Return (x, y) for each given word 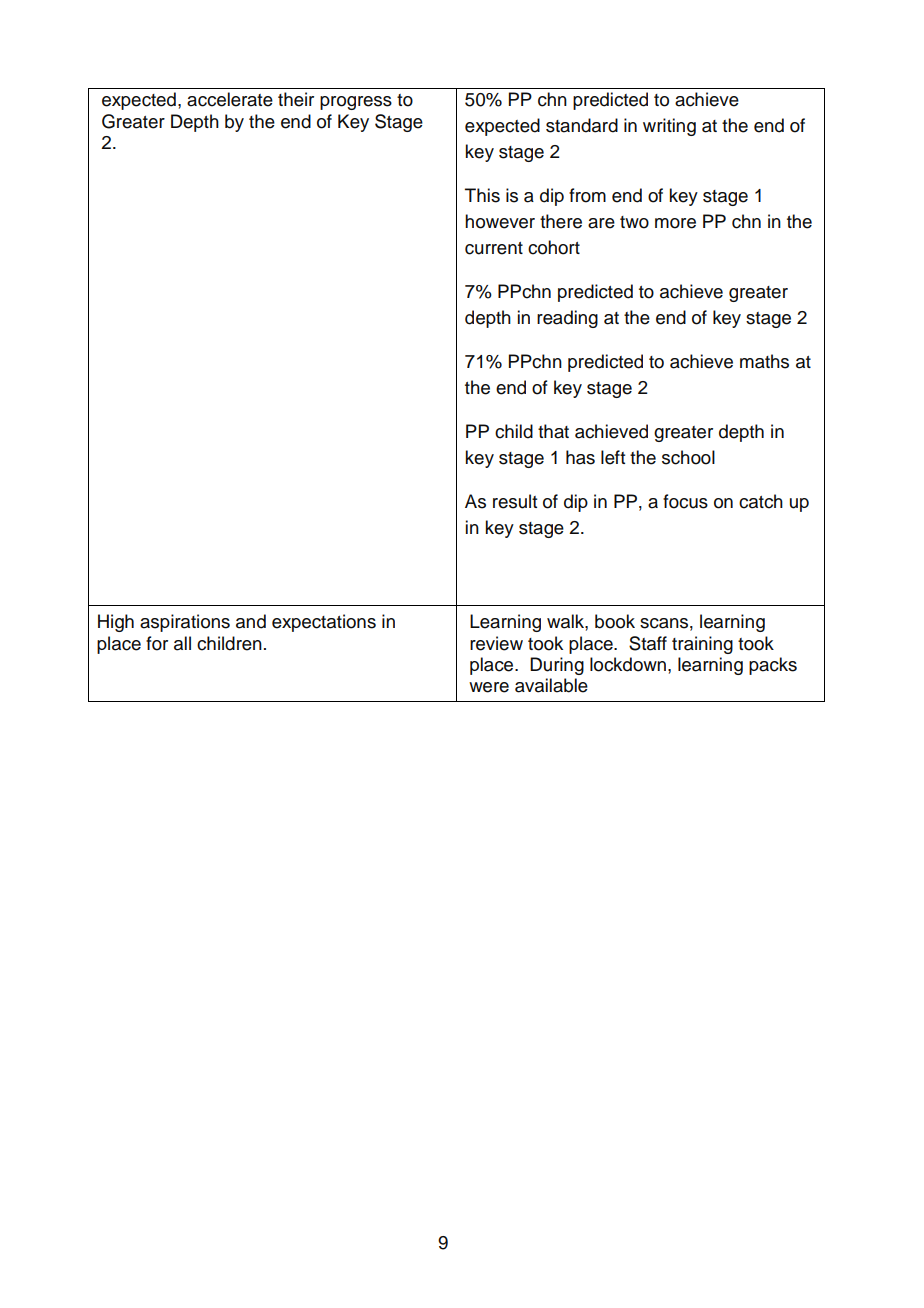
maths (764, 361)
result (515, 501)
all (182, 643)
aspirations (185, 623)
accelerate (230, 99)
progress (356, 103)
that (553, 431)
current (494, 248)
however (500, 221)
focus (685, 501)
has (580, 457)
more (675, 223)
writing (669, 127)
